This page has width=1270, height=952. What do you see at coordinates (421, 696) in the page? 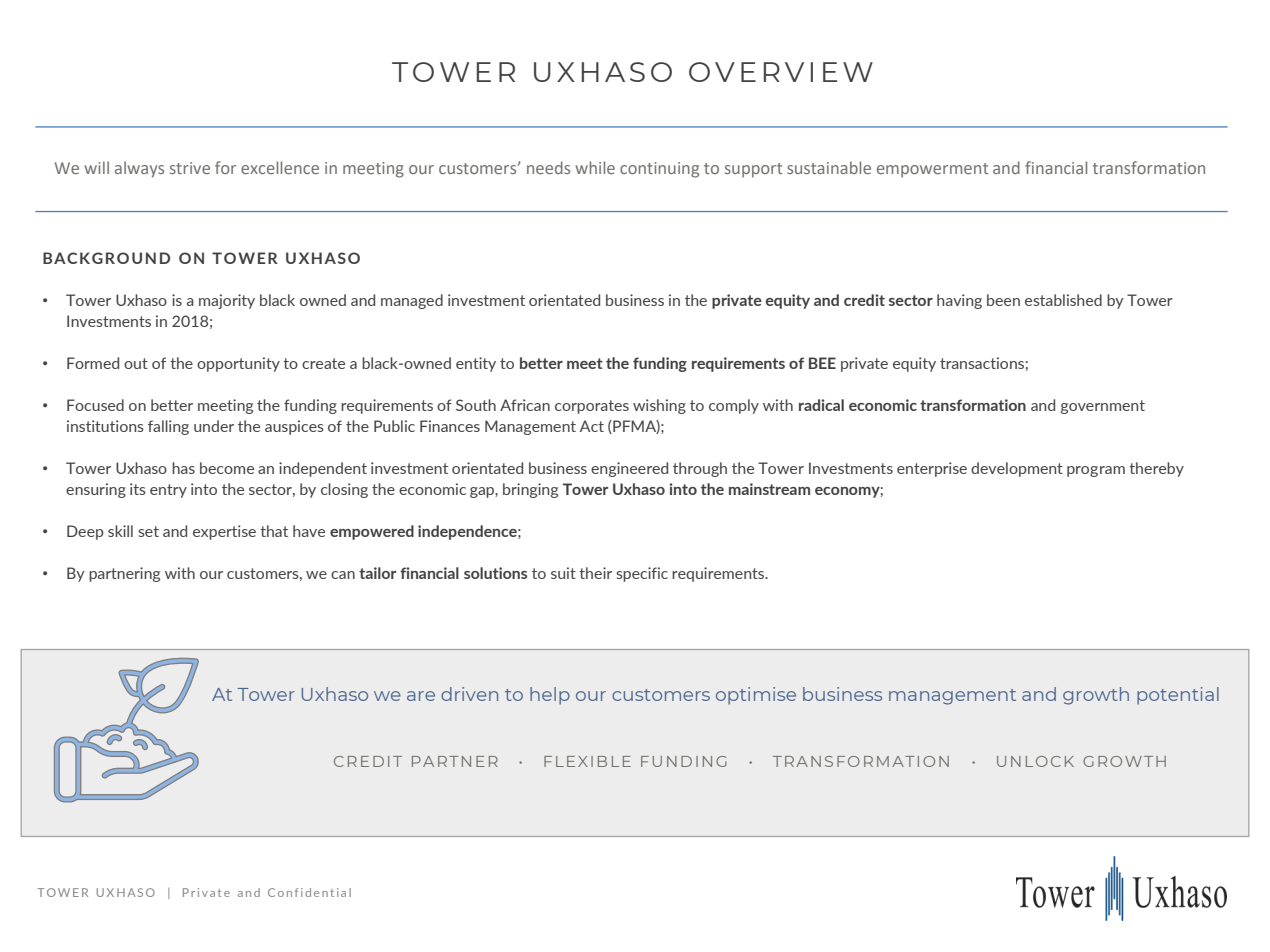
I see `are` at bounding box center [421, 696].
